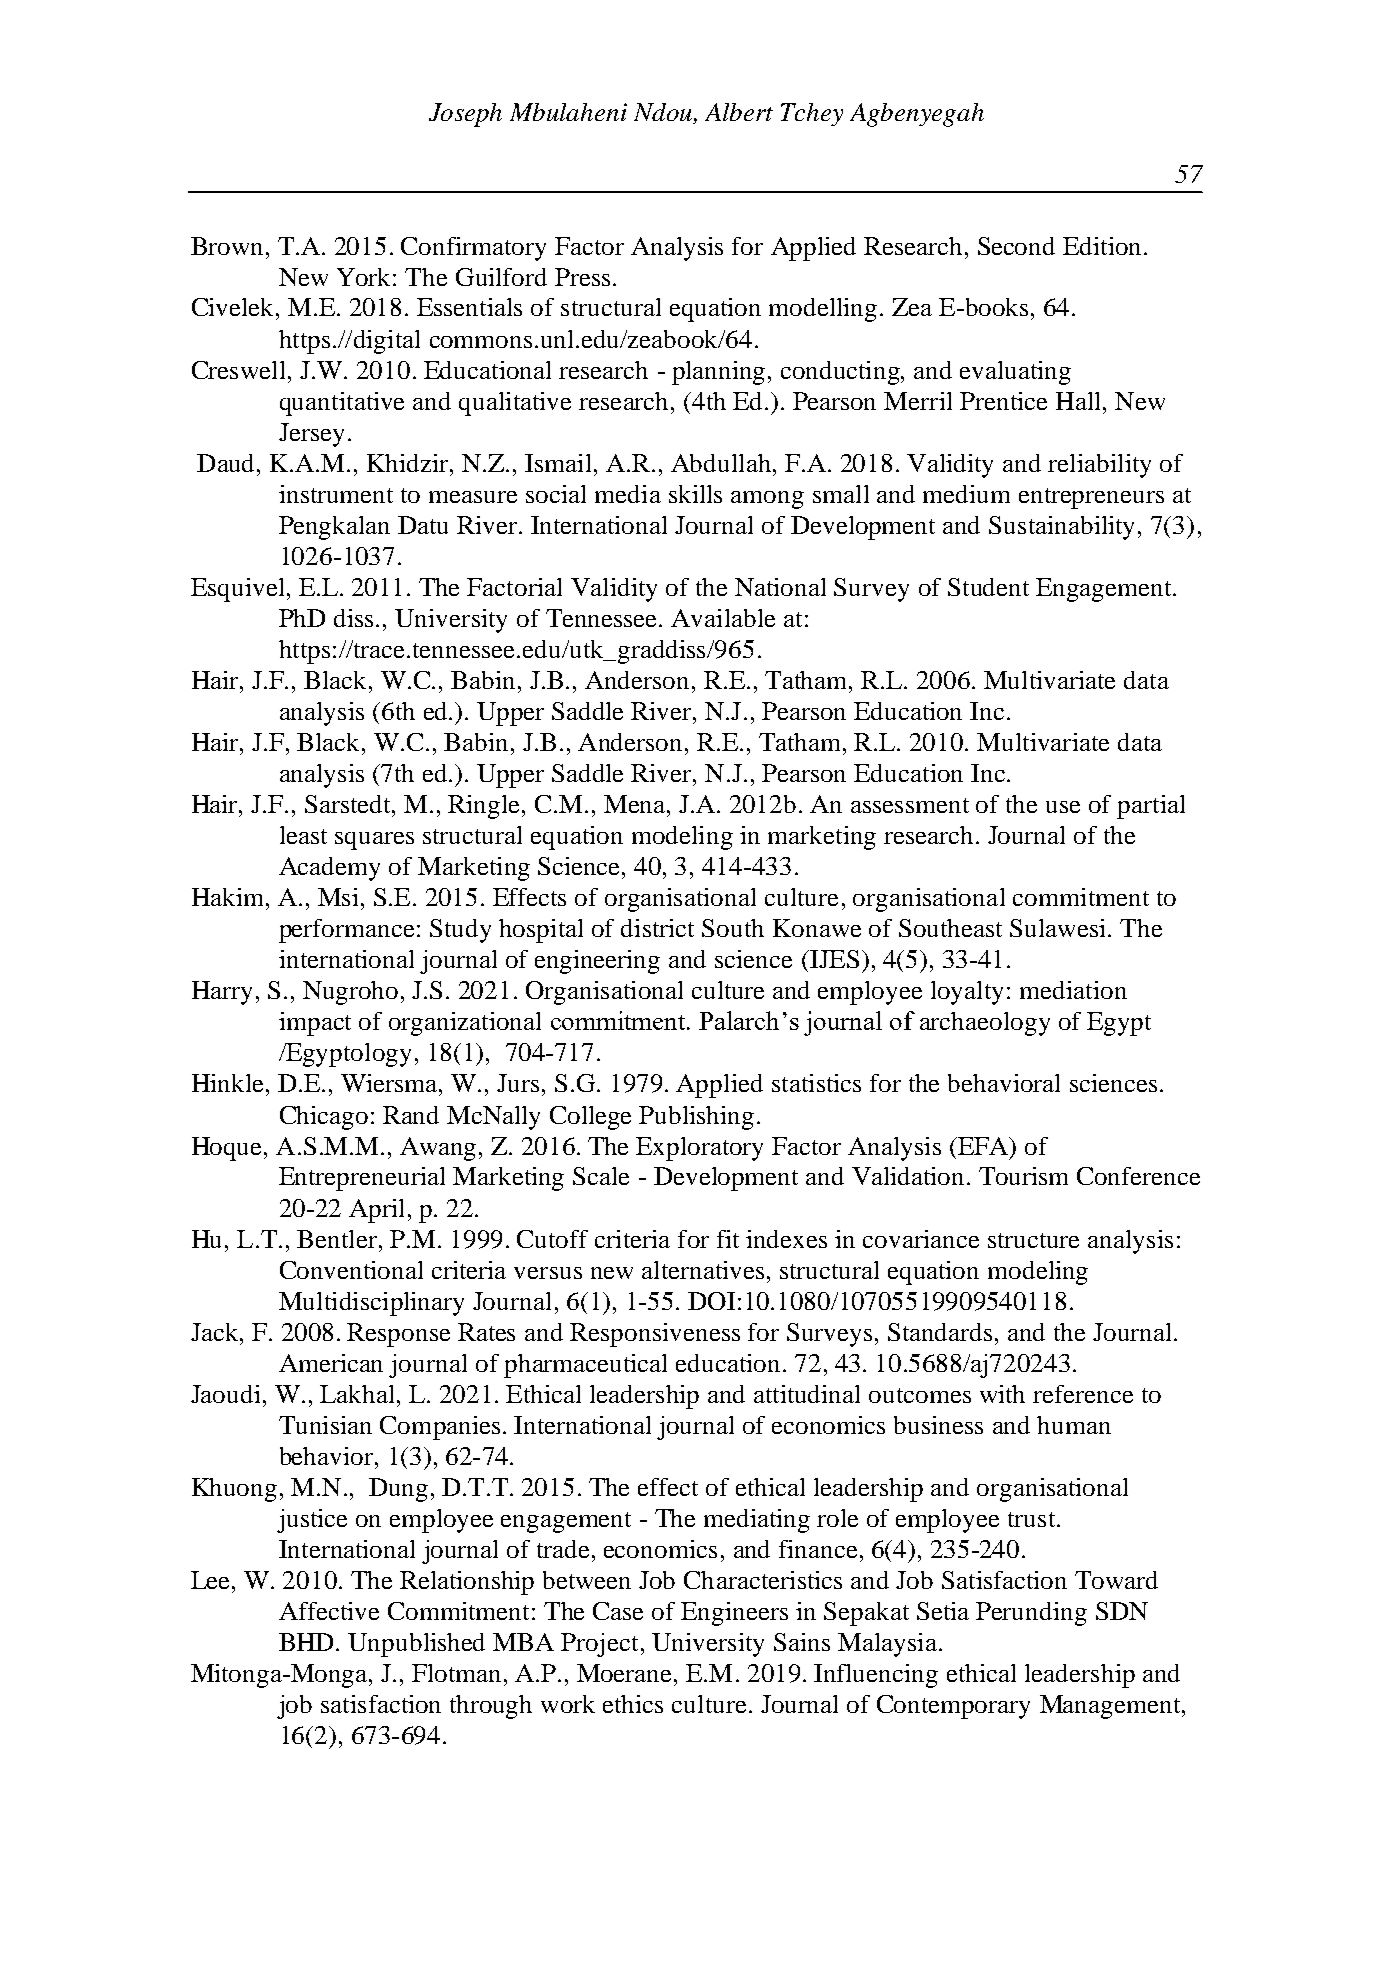 The image size is (1393, 1966). I want to click on alternatives, so click(703, 1270).
